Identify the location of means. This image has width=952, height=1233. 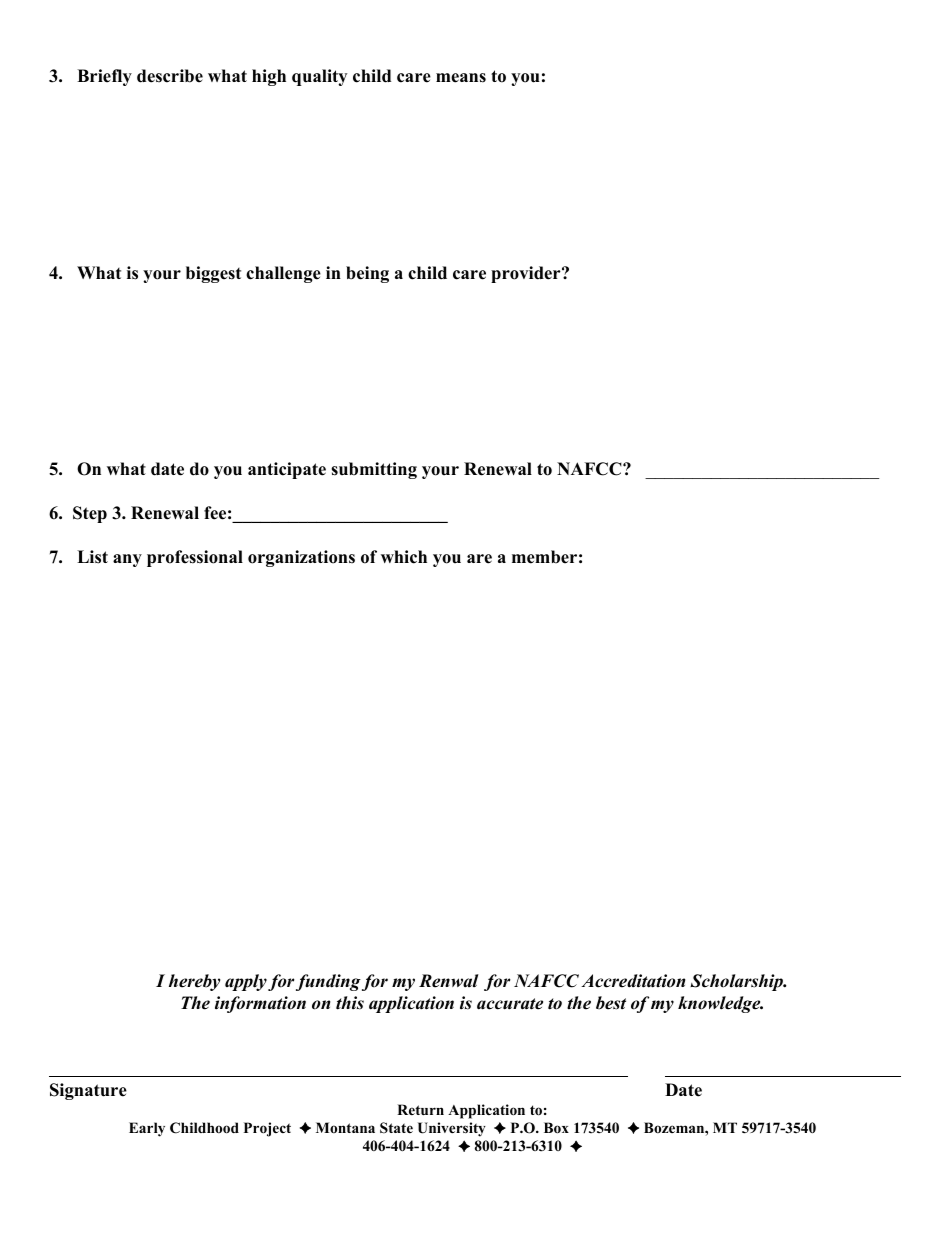
(461, 78).
